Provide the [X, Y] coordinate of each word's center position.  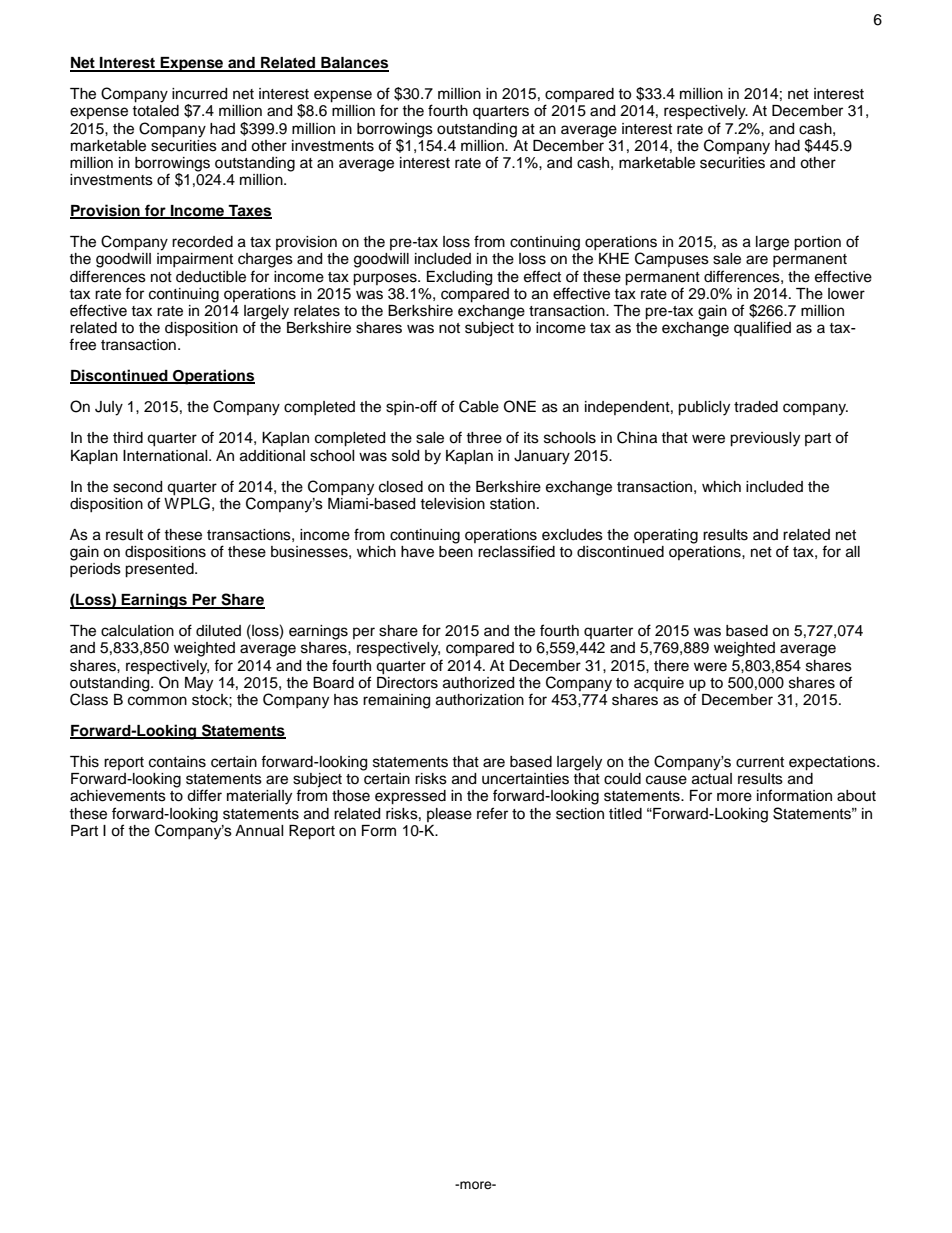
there [671, 666]
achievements [118, 796]
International [166, 456]
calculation [137, 631]
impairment [195, 260]
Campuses [672, 259]
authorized [478, 683]
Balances [354, 64]
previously [765, 439]
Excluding [459, 278]
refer [492, 813]
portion [817, 243]
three [484, 438]
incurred [199, 94]
